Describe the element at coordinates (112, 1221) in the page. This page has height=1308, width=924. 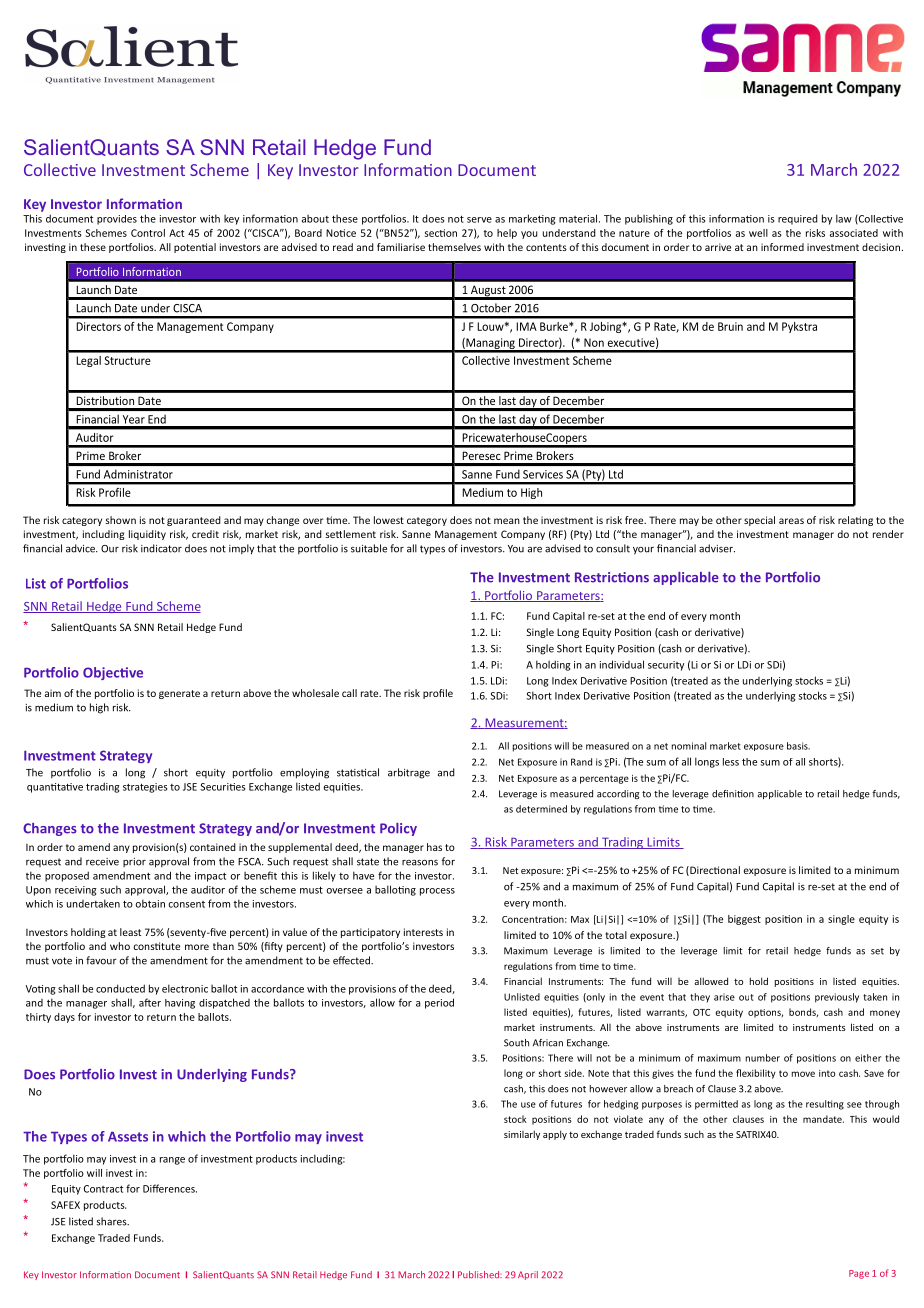
I see `shares` at that location.
